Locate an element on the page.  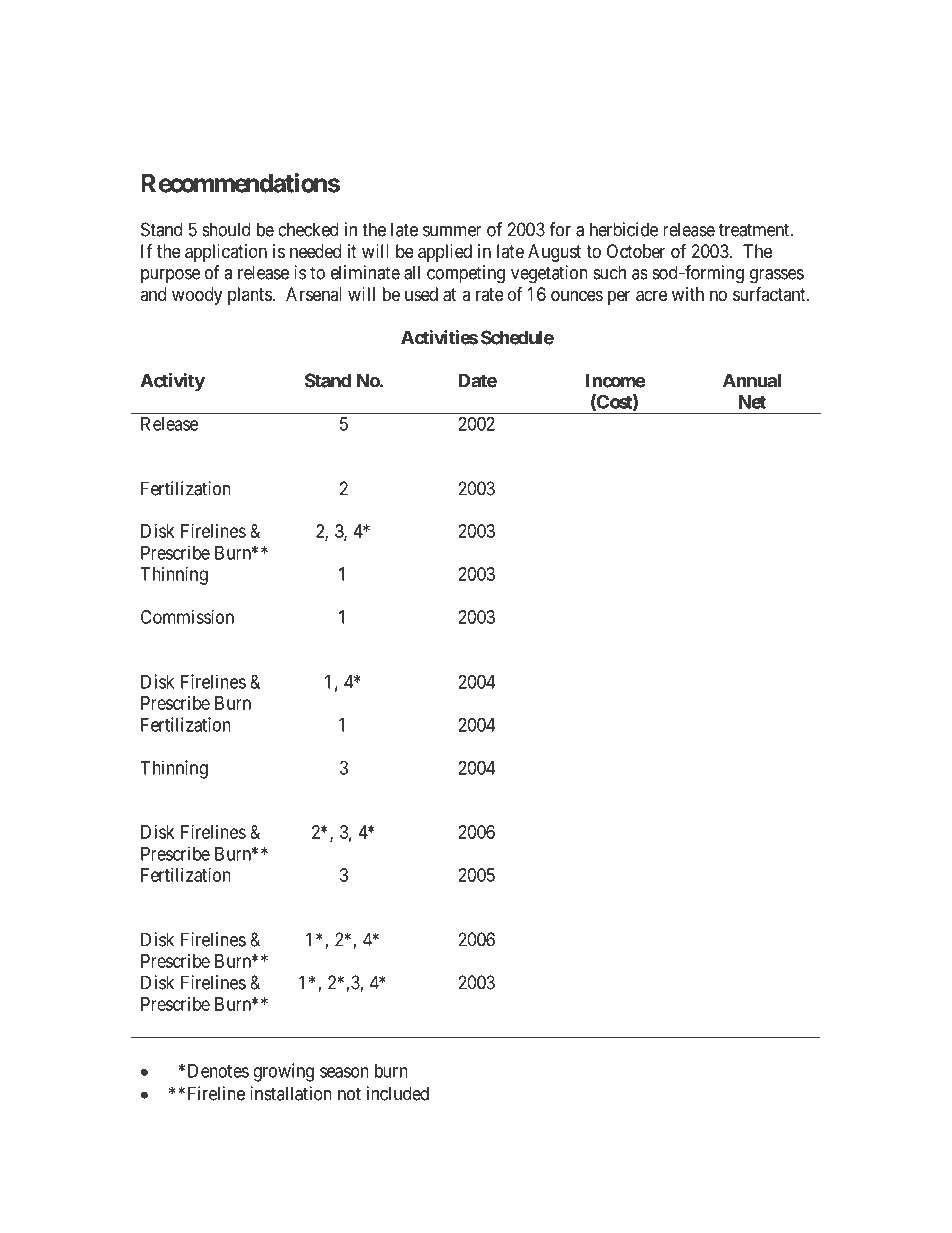
Net is located at coordinates (752, 402).
